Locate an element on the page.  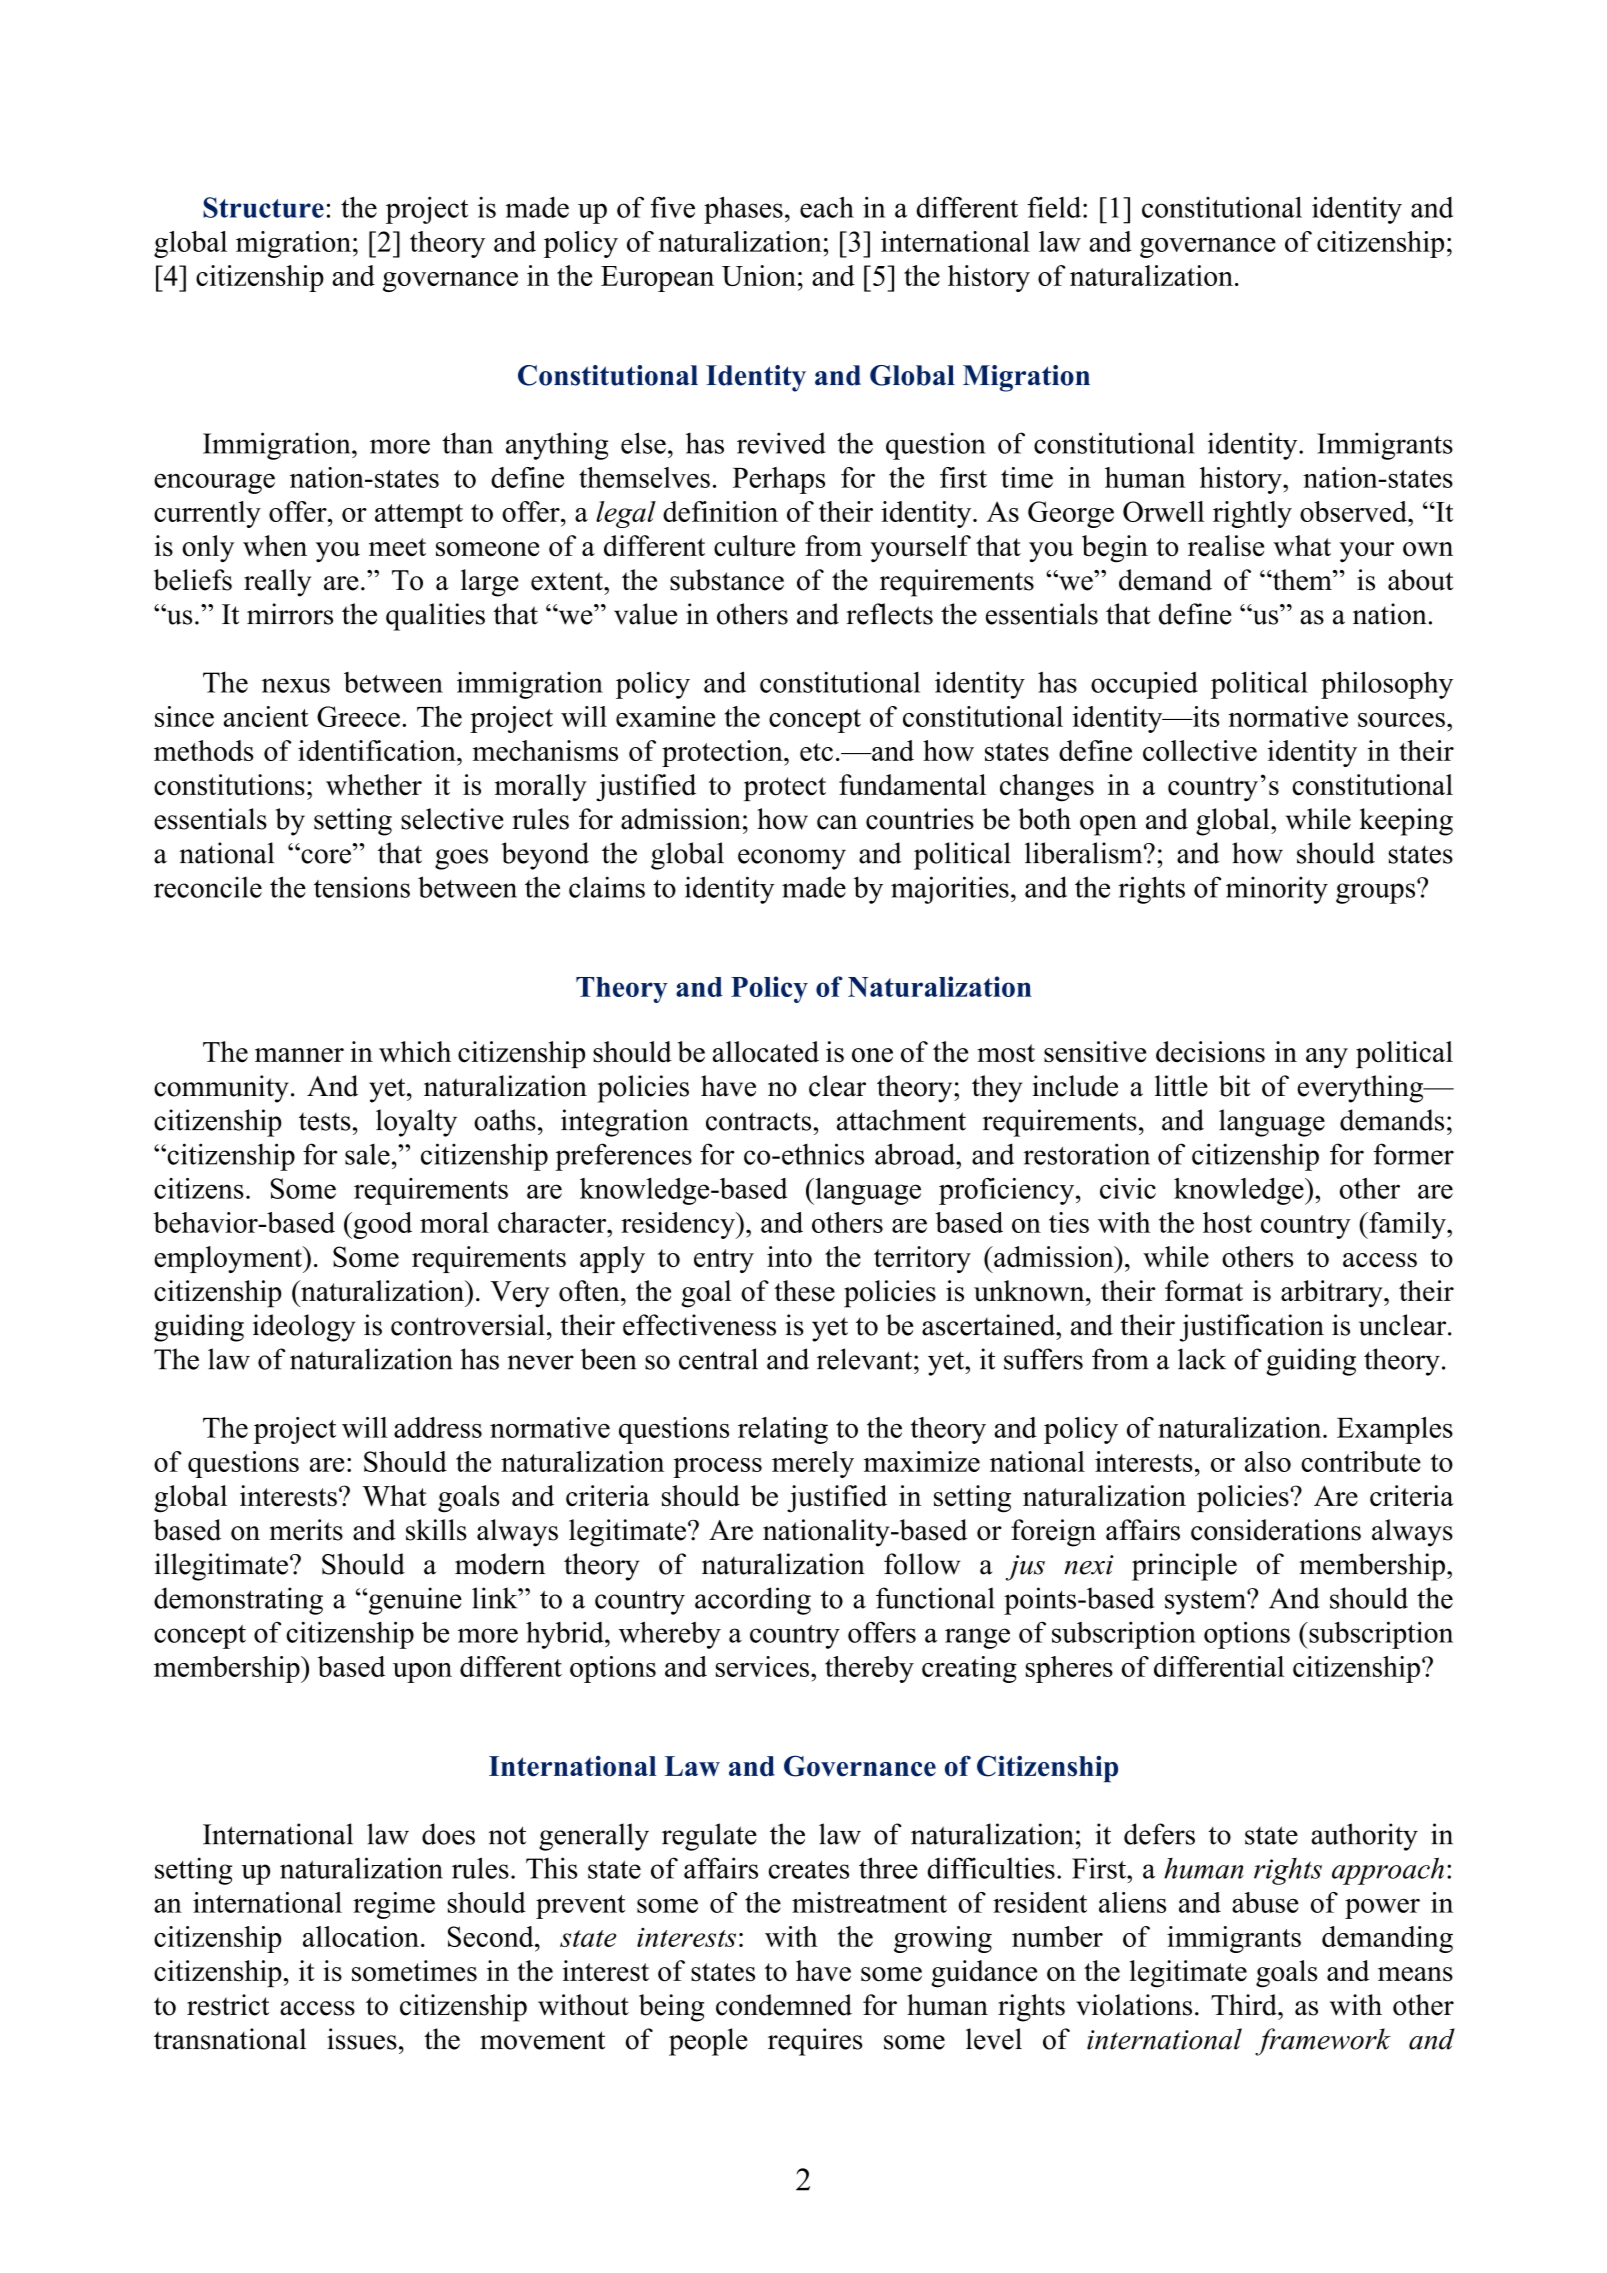
Structure is located at coordinates (263, 207).
